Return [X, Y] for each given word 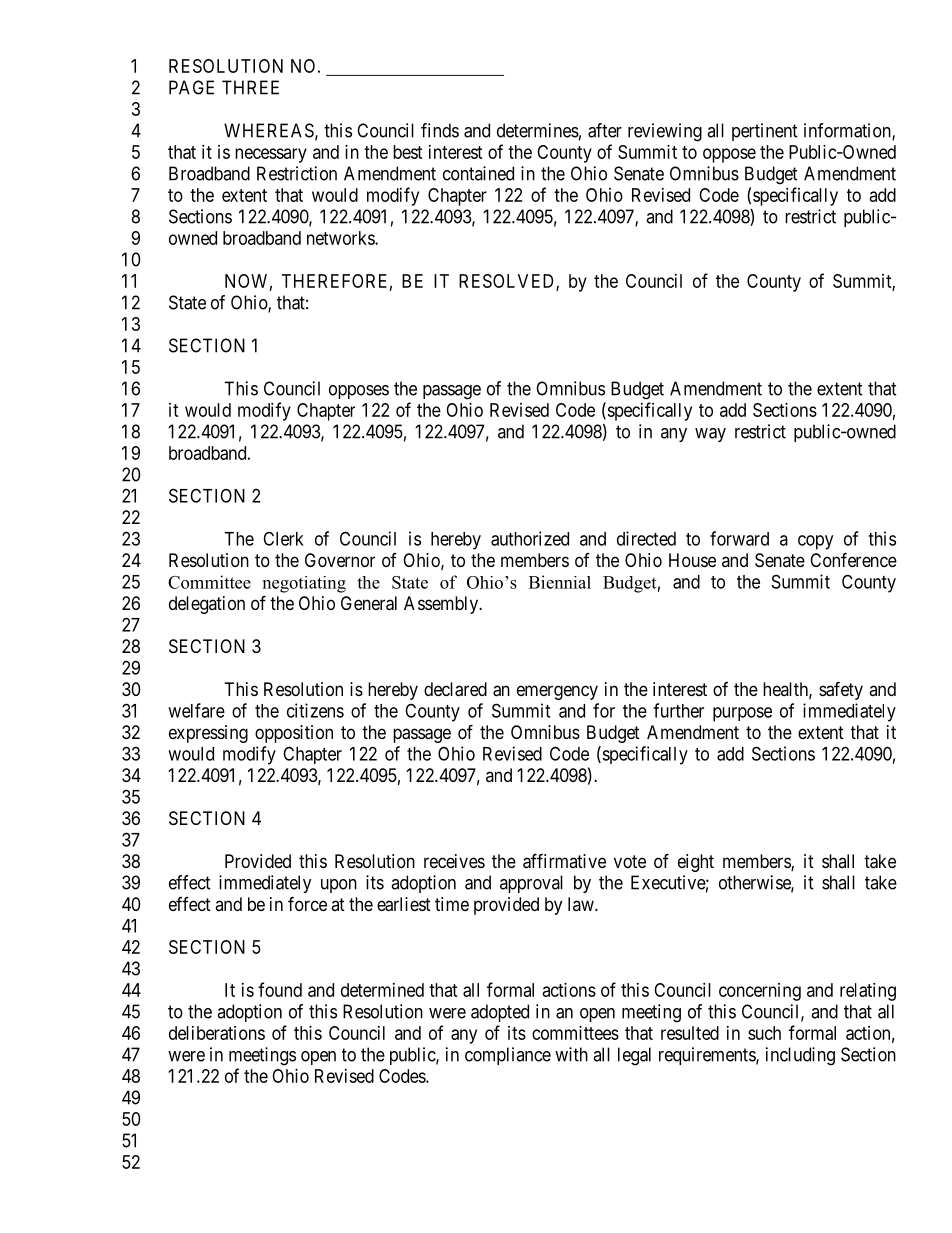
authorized [530, 538]
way [710, 435]
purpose [742, 714]
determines [538, 130]
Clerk [283, 538]
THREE [250, 87]
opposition [294, 734]
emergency [557, 692]
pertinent [765, 132]
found [280, 989]
